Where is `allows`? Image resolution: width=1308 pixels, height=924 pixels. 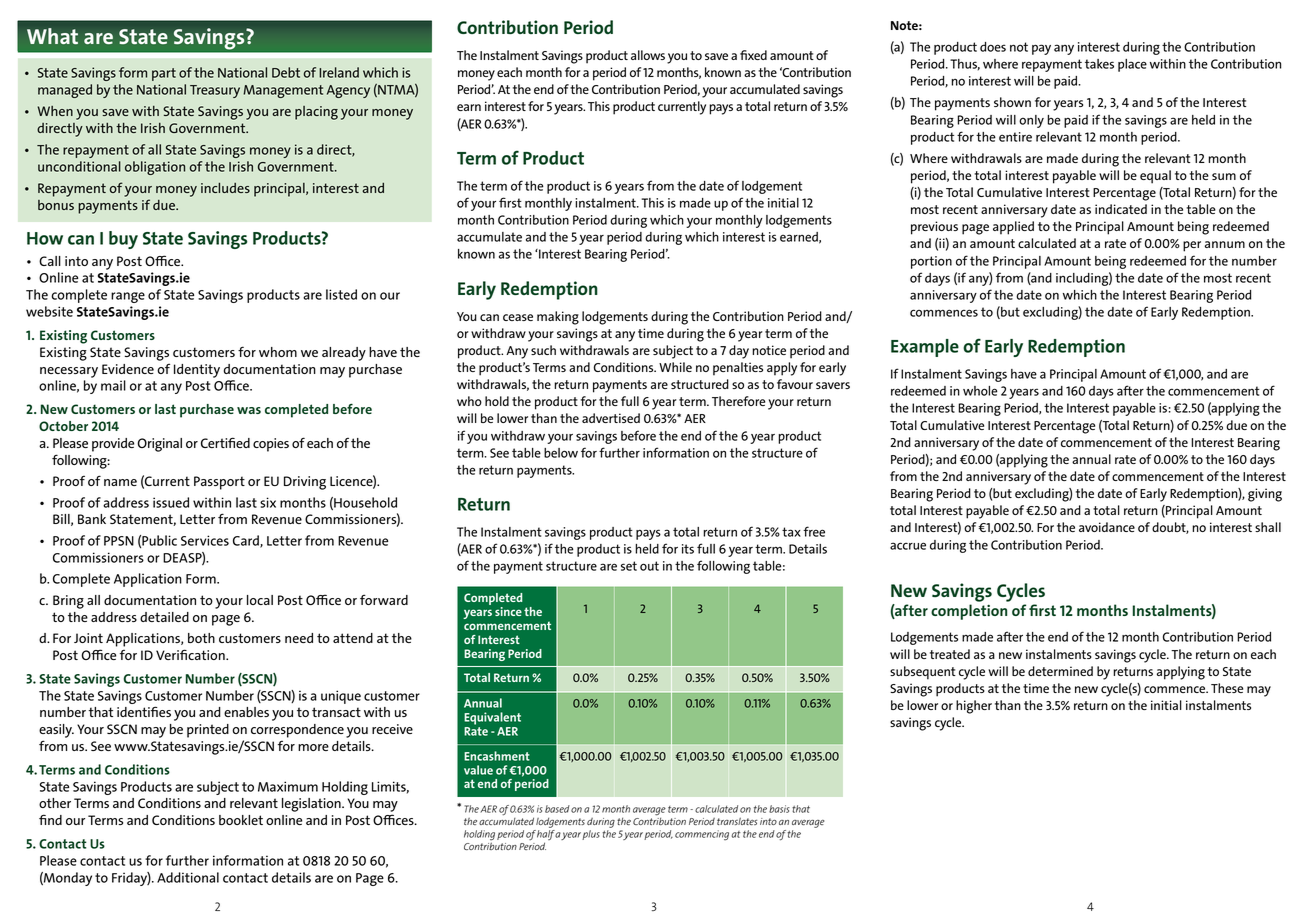
allows is located at coordinates (648, 55).
